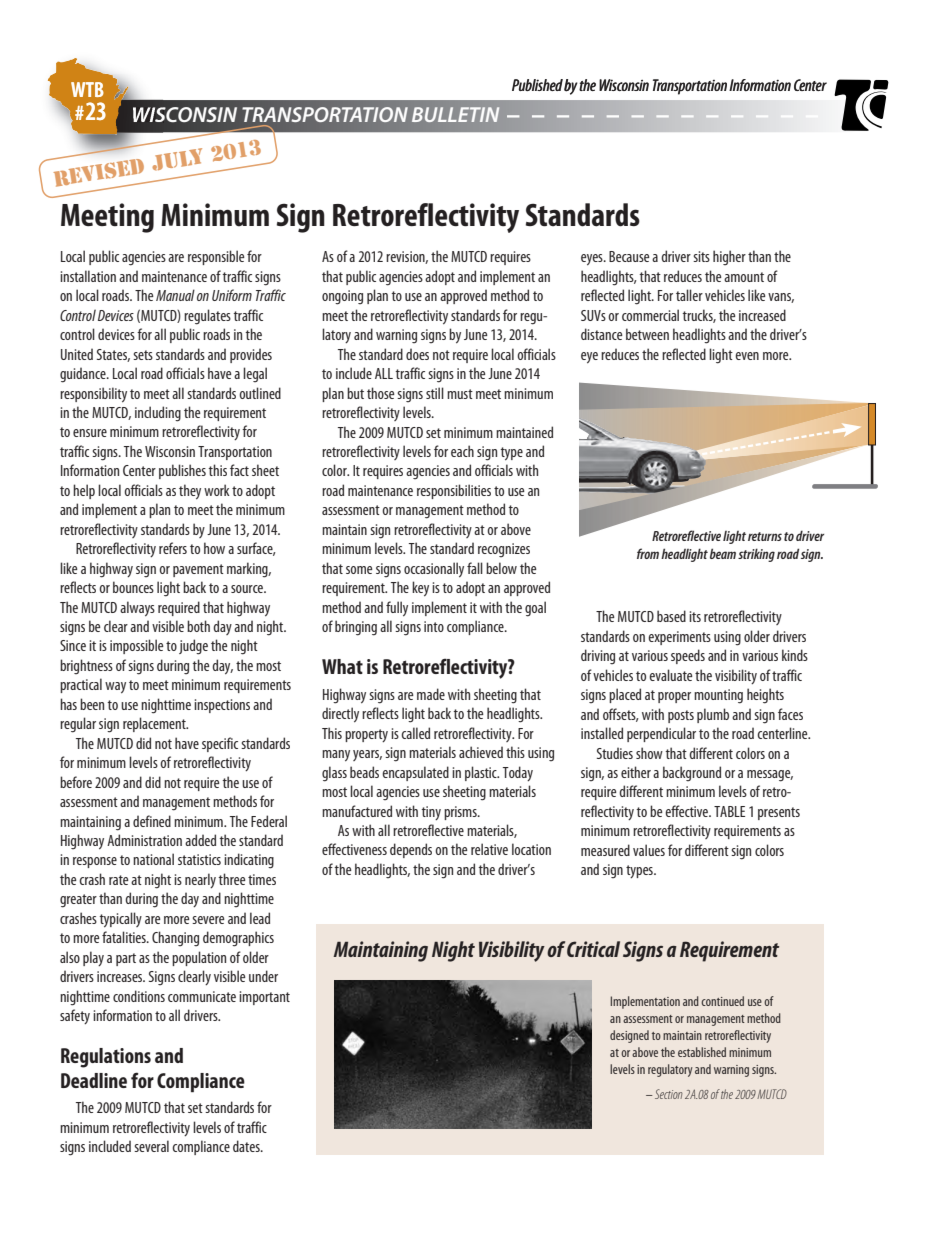 The height and width of the screenshot is (1233, 952). I want to click on dates, so click(247, 1146).
